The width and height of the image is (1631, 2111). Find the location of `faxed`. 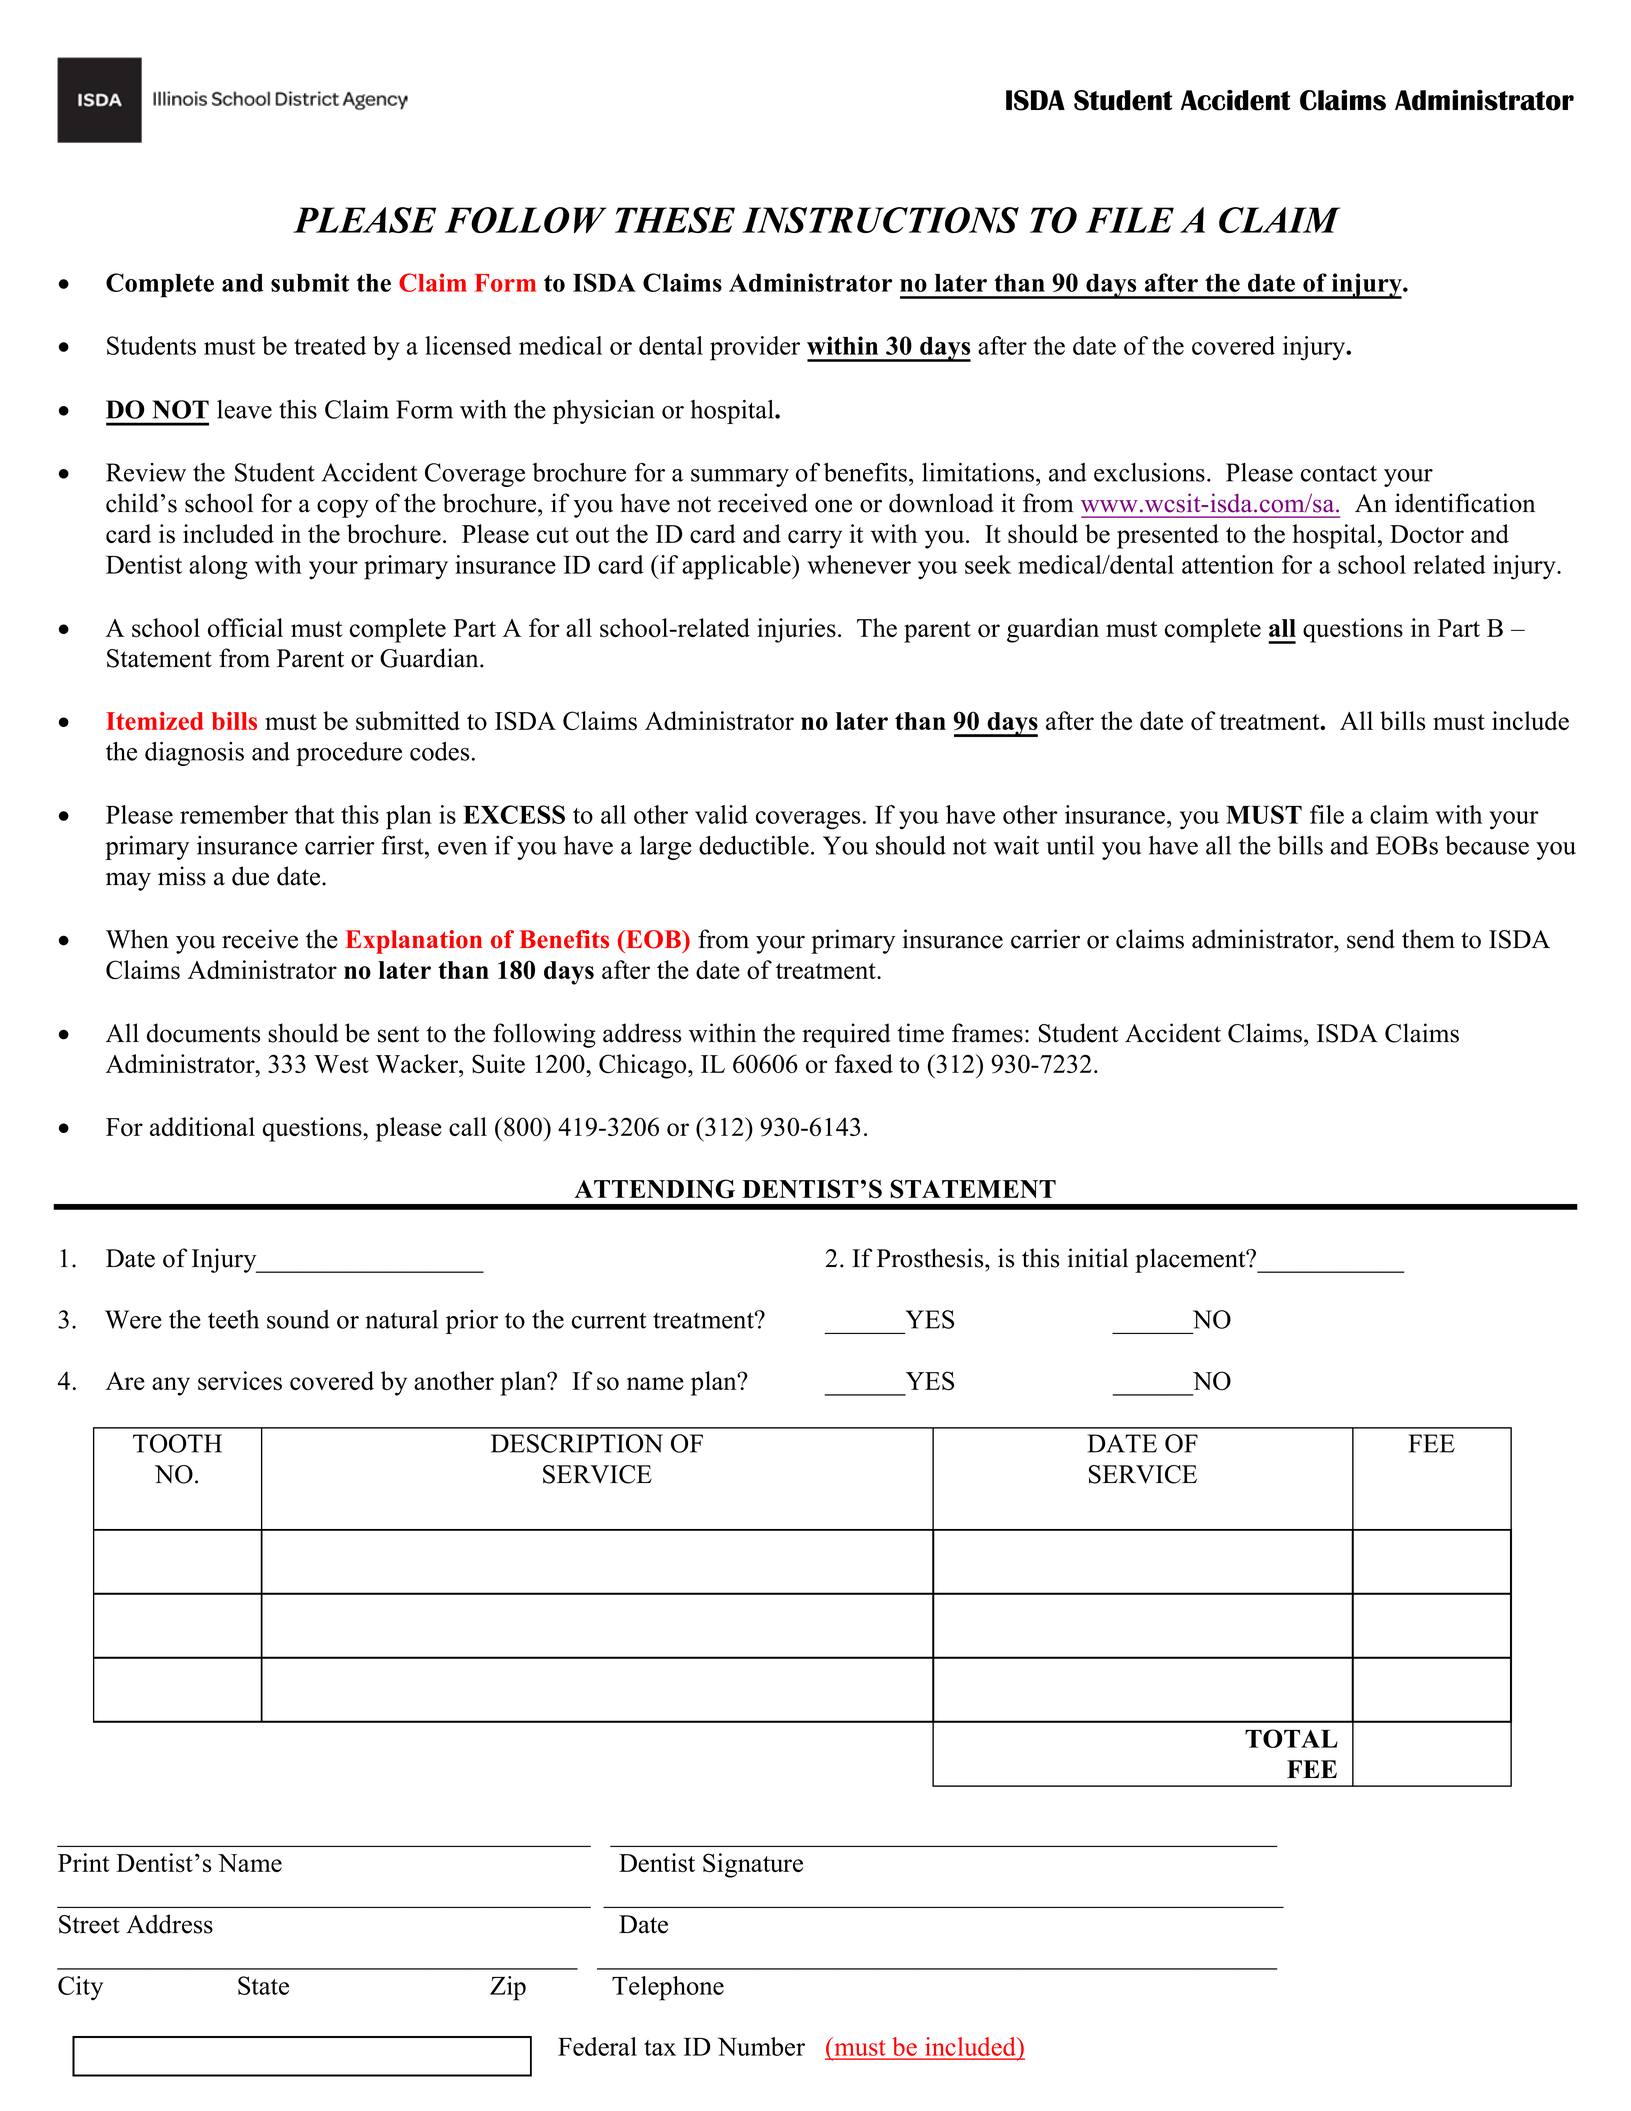

faxed is located at coordinates (864, 1063).
